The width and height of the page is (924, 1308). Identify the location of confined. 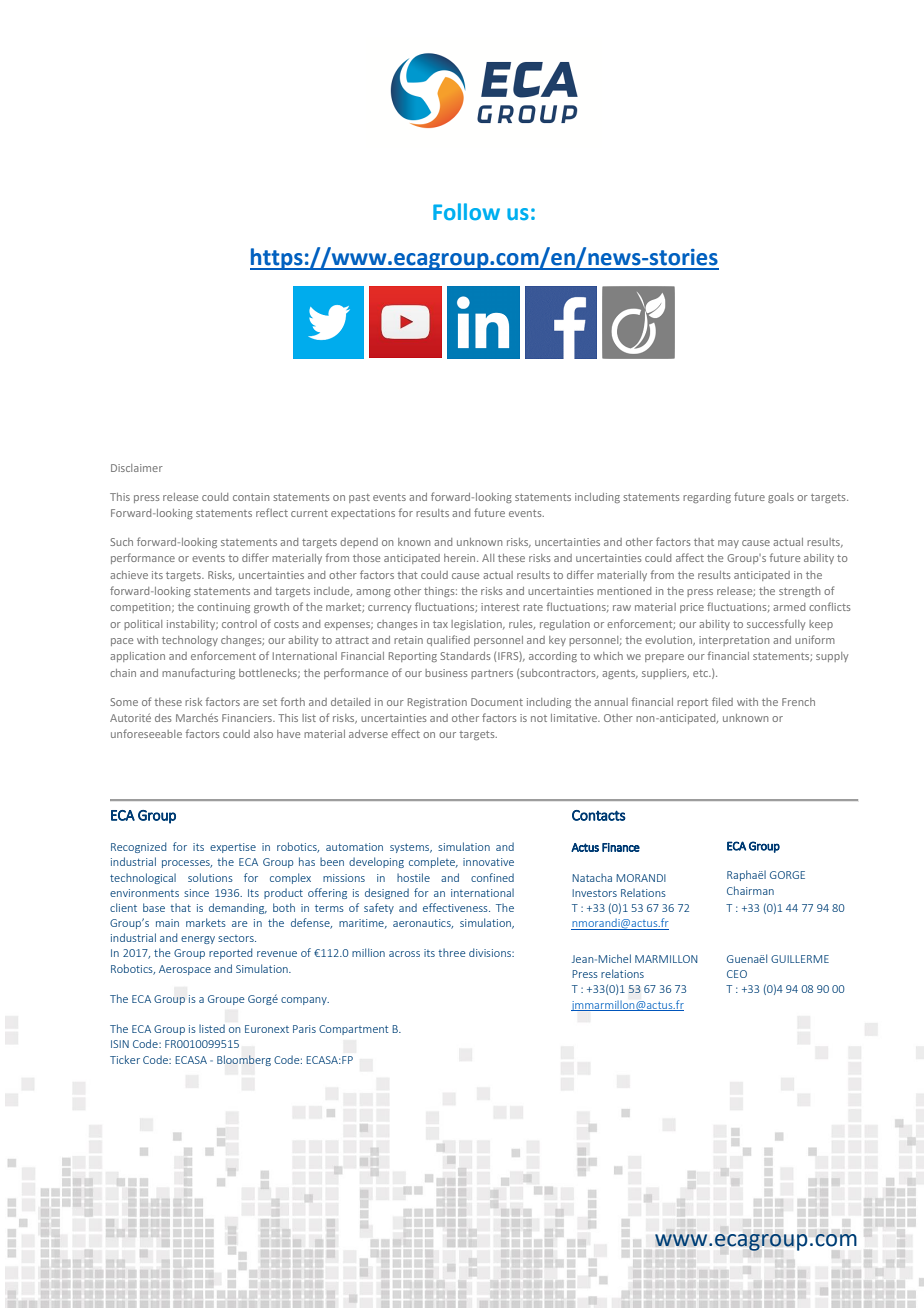
(492, 877).
